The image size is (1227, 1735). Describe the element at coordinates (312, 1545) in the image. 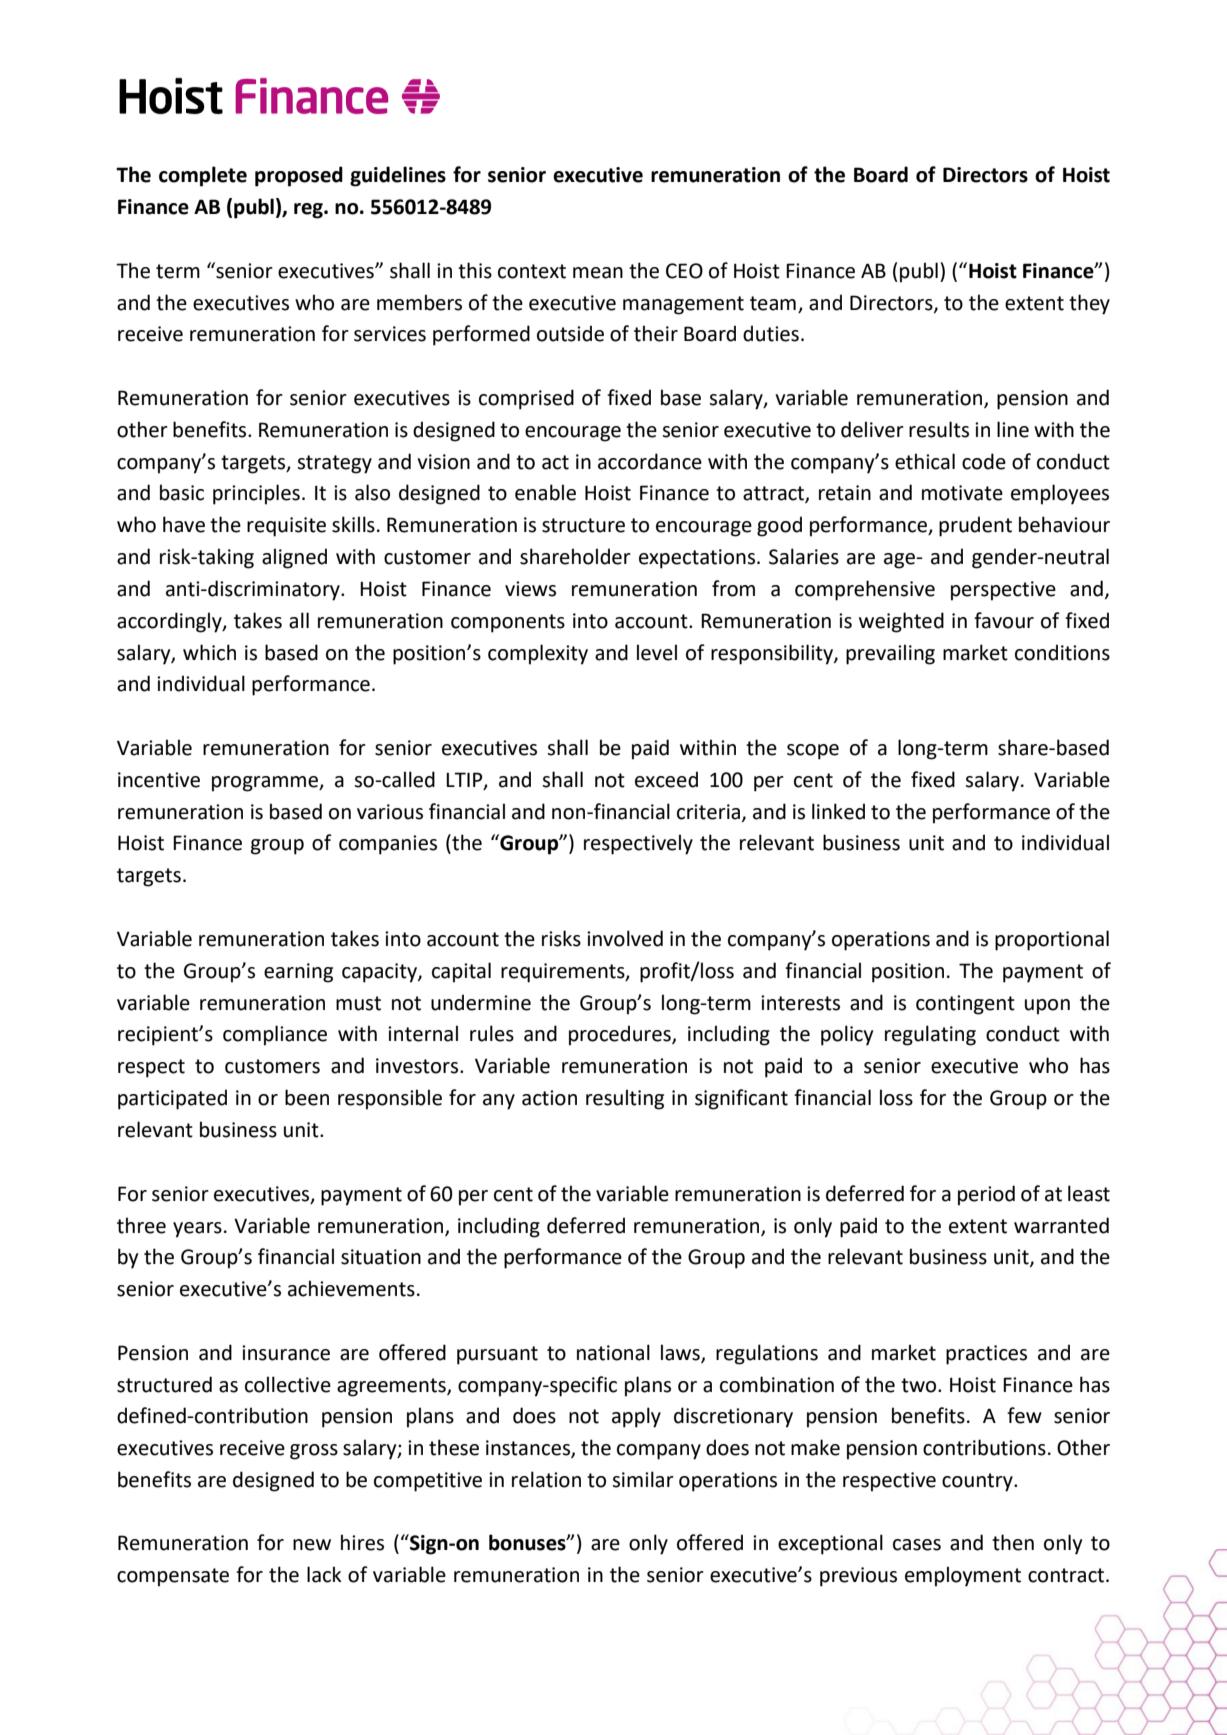

I see `new` at that location.
